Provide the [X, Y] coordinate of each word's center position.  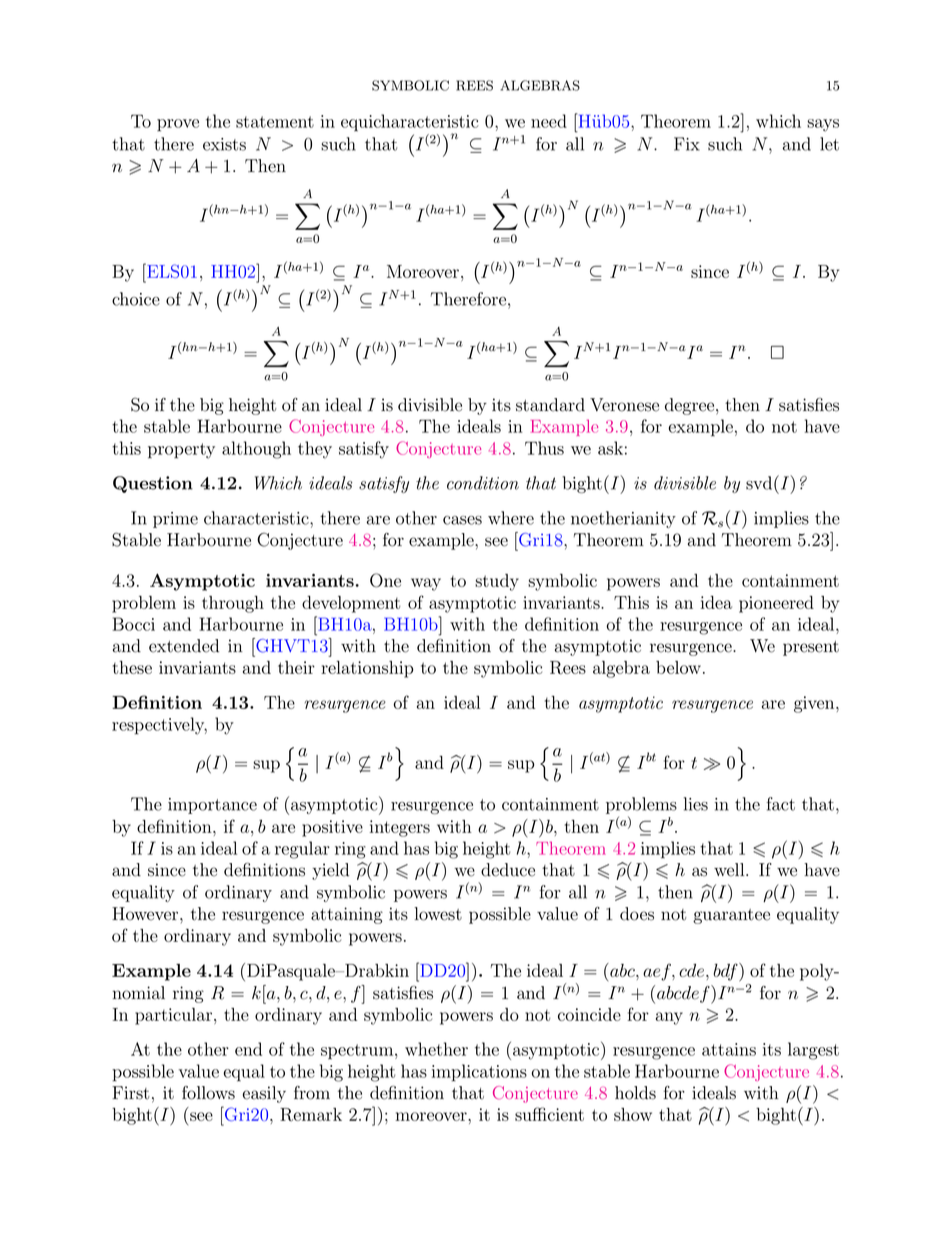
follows [208, 1093]
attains [729, 1049]
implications [479, 1073]
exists [224, 144]
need [549, 121]
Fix [687, 144]
